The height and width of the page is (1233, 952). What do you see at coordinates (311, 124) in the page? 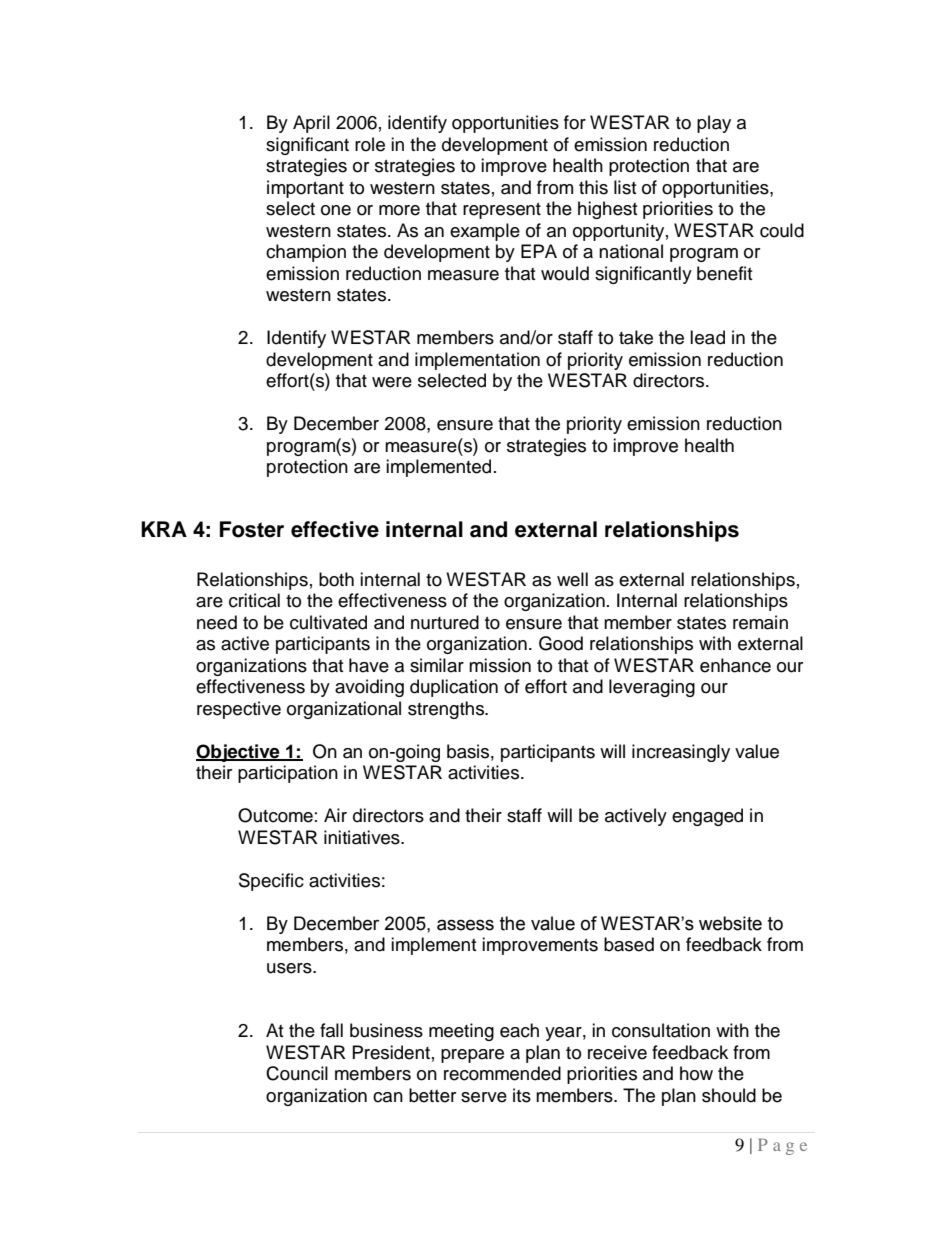
I see `April` at bounding box center [311, 124].
